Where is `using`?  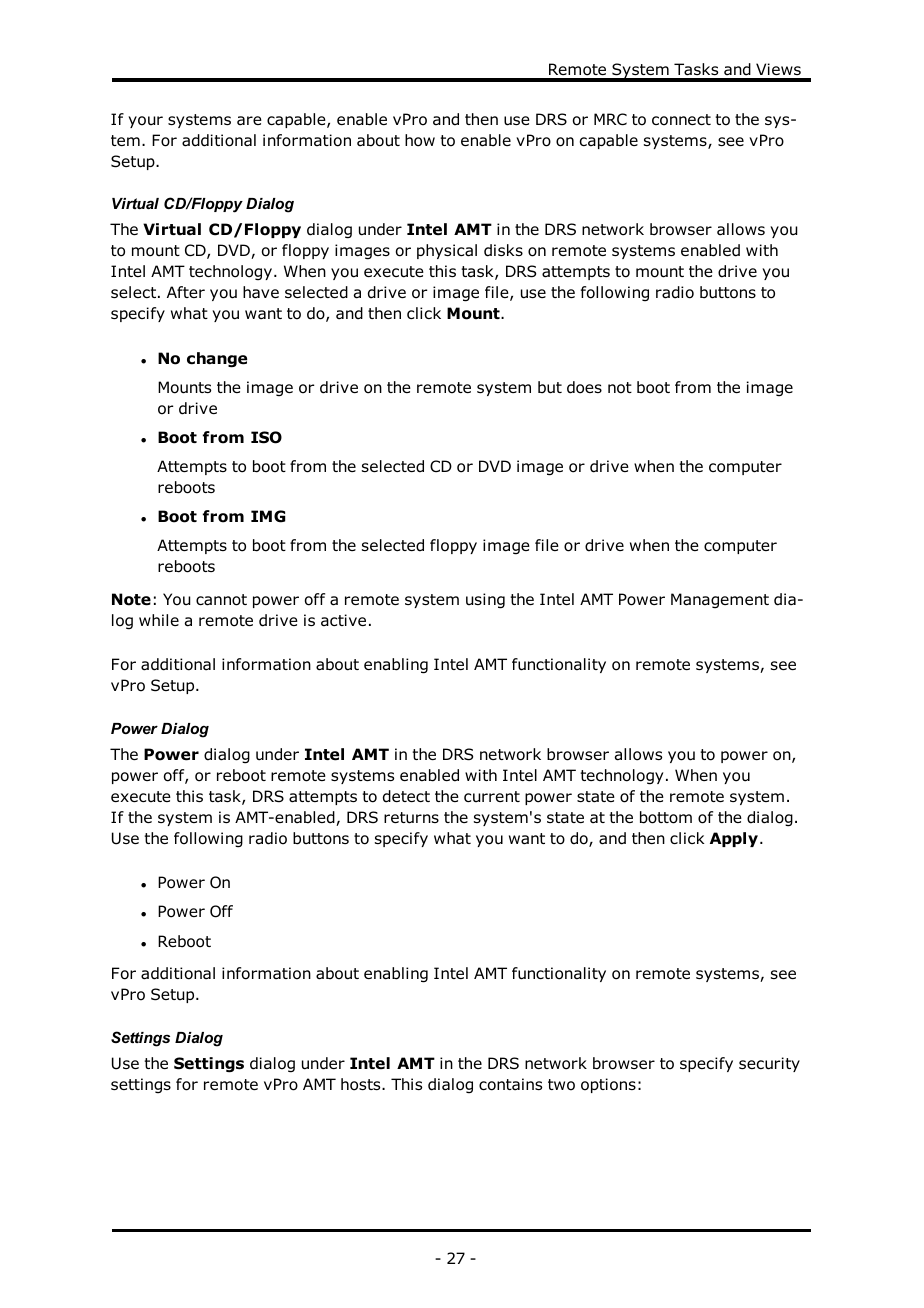
using is located at coordinates (485, 601).
